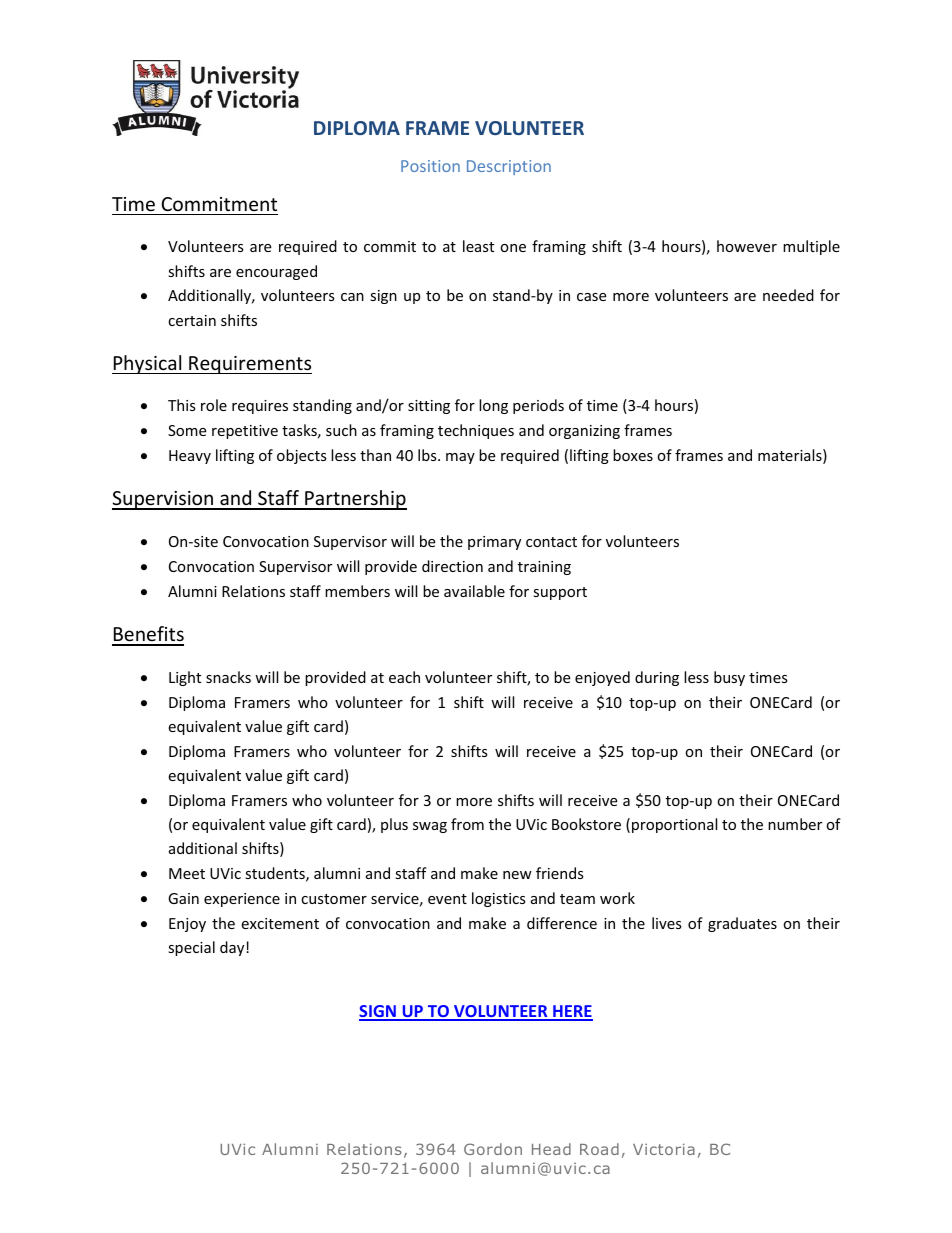 This screenshot has height=1233, width=952. I want to click on each, so click(404, 677).
